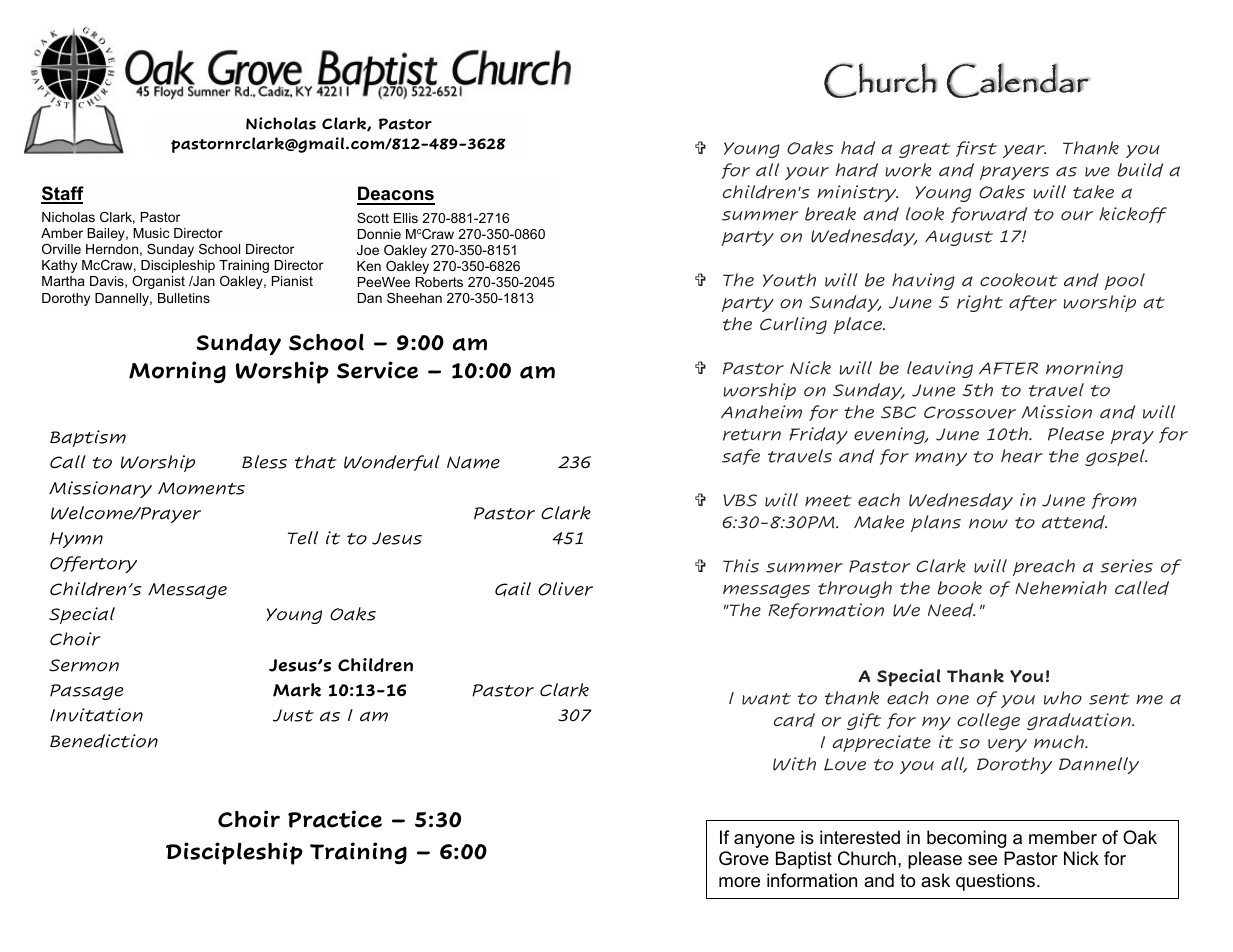 The image size is (1233, 952). What do you see at coordinates (988, 524) in the page?
I see `now` at bounding box center [988, 524].
